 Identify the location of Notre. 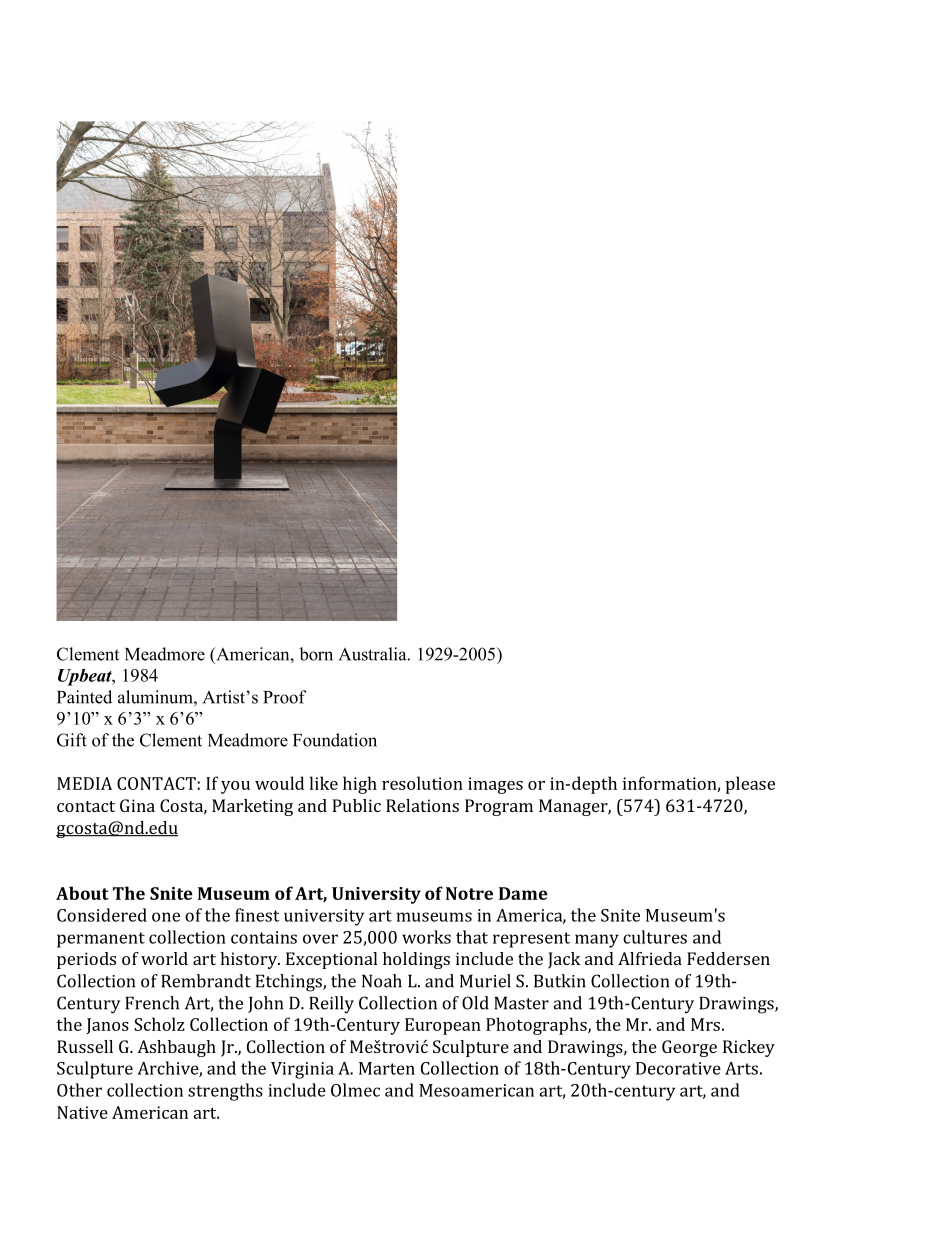
(469, 893).
